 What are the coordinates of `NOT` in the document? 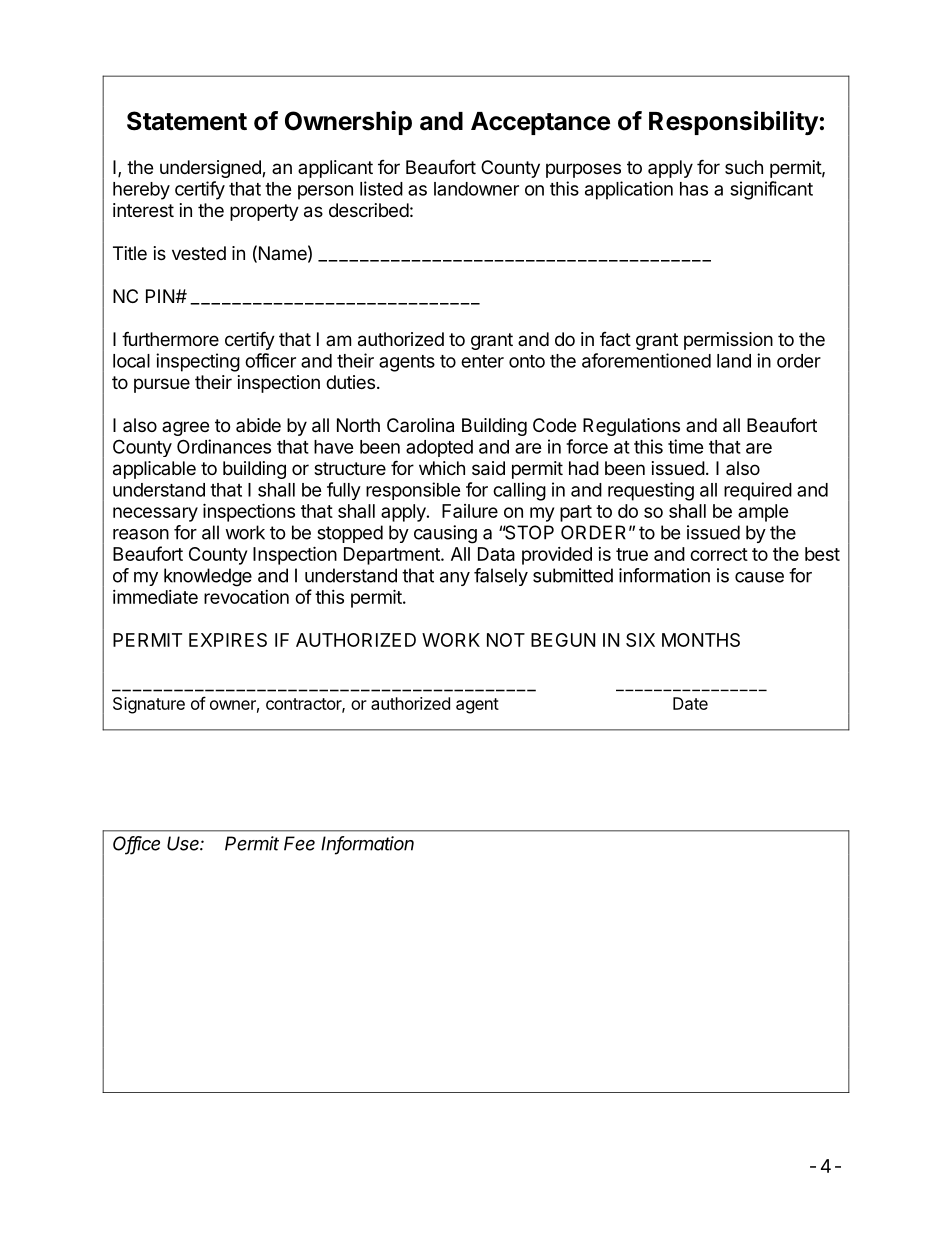 It's located at (506, 640).
